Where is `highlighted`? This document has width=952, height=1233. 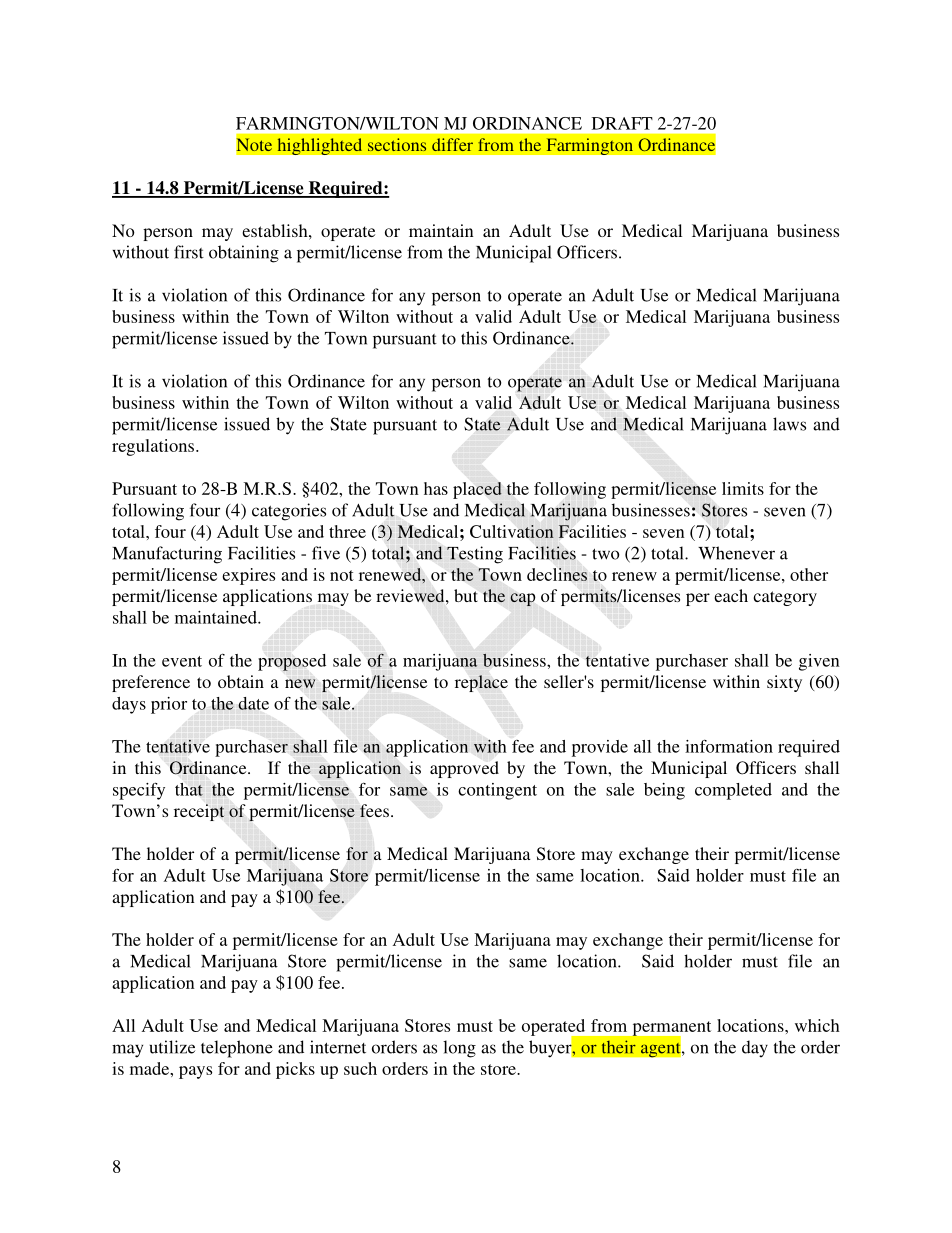
highlighted is located at coordinates (319, 146).
